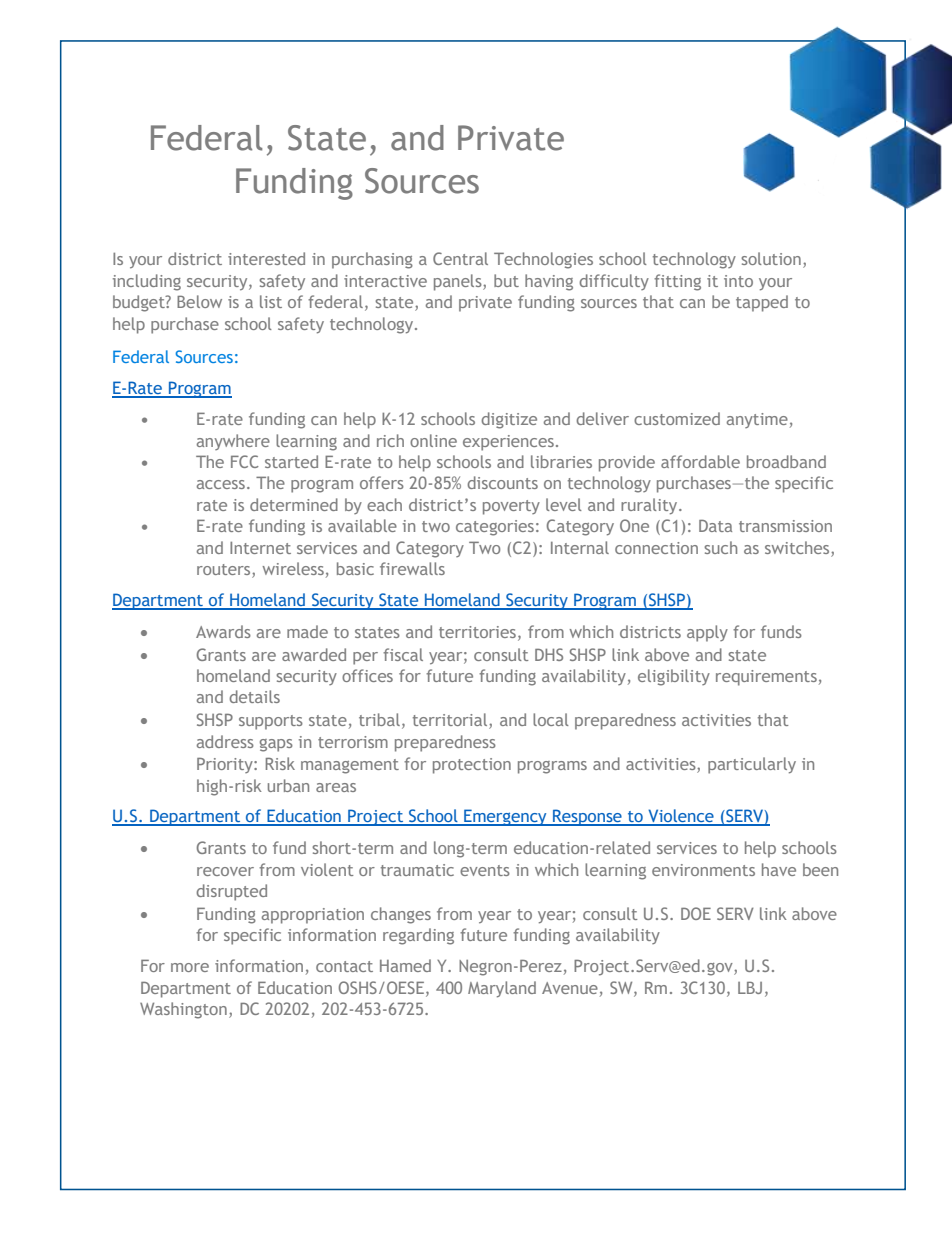  What do you see at coordinates (511, 507) in the screenshot?
I see `poverty` at bounding box center [511, 507].
